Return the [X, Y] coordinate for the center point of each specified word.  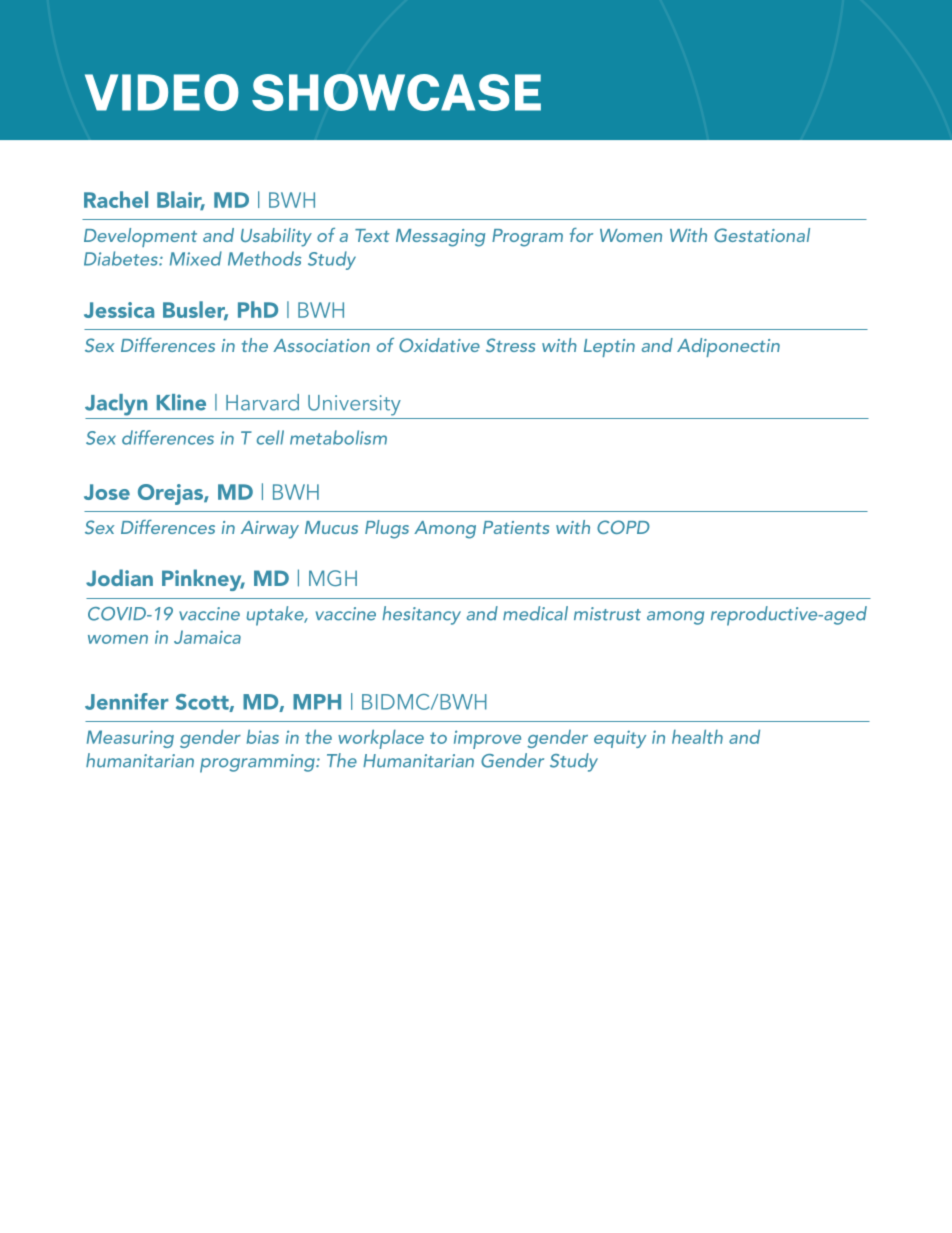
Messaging [440, 238]
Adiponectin [728, 347]
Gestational [762, 235]
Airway [270, 530]
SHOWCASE [396, 92]
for [581, 235]
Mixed [196, 258]
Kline [181, 402]
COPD [623, 527]
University [354, 405]
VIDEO [162, 92]
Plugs [387, 529]
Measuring [130, 739]
